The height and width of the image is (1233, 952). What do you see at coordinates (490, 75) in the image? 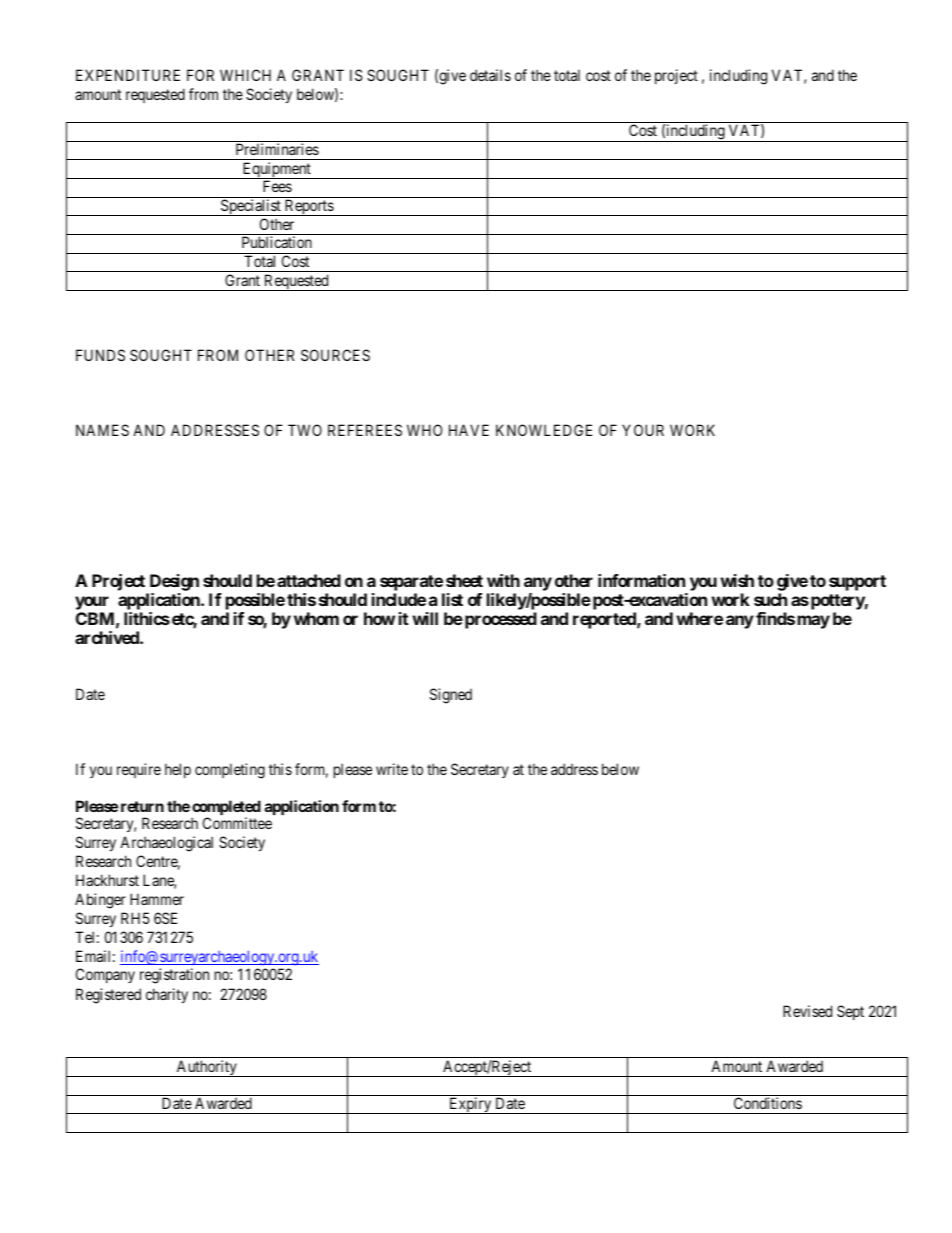
I see `details` at bounding box center [490, 75].
